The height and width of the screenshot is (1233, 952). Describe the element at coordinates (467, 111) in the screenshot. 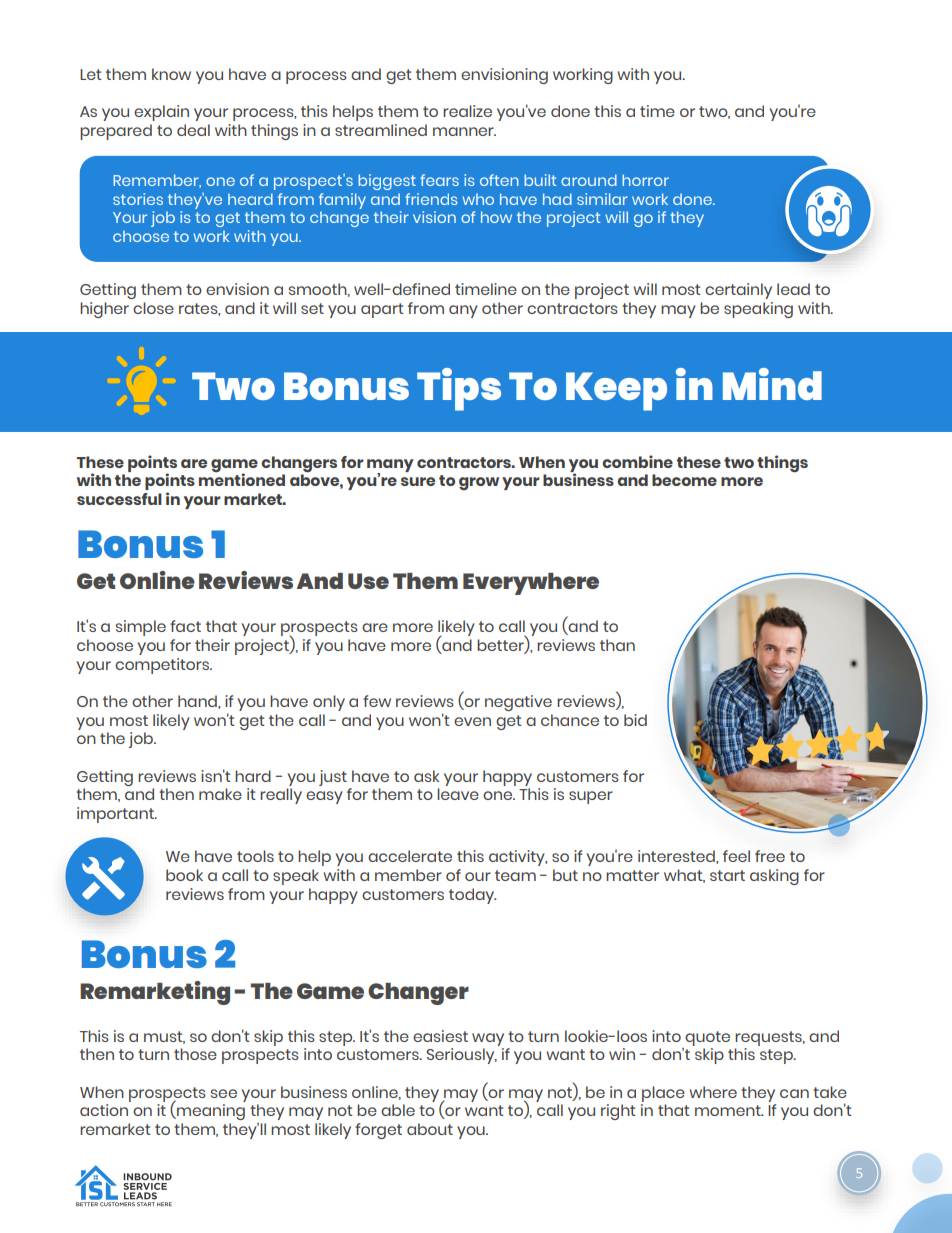

I see `realize` at that location.
